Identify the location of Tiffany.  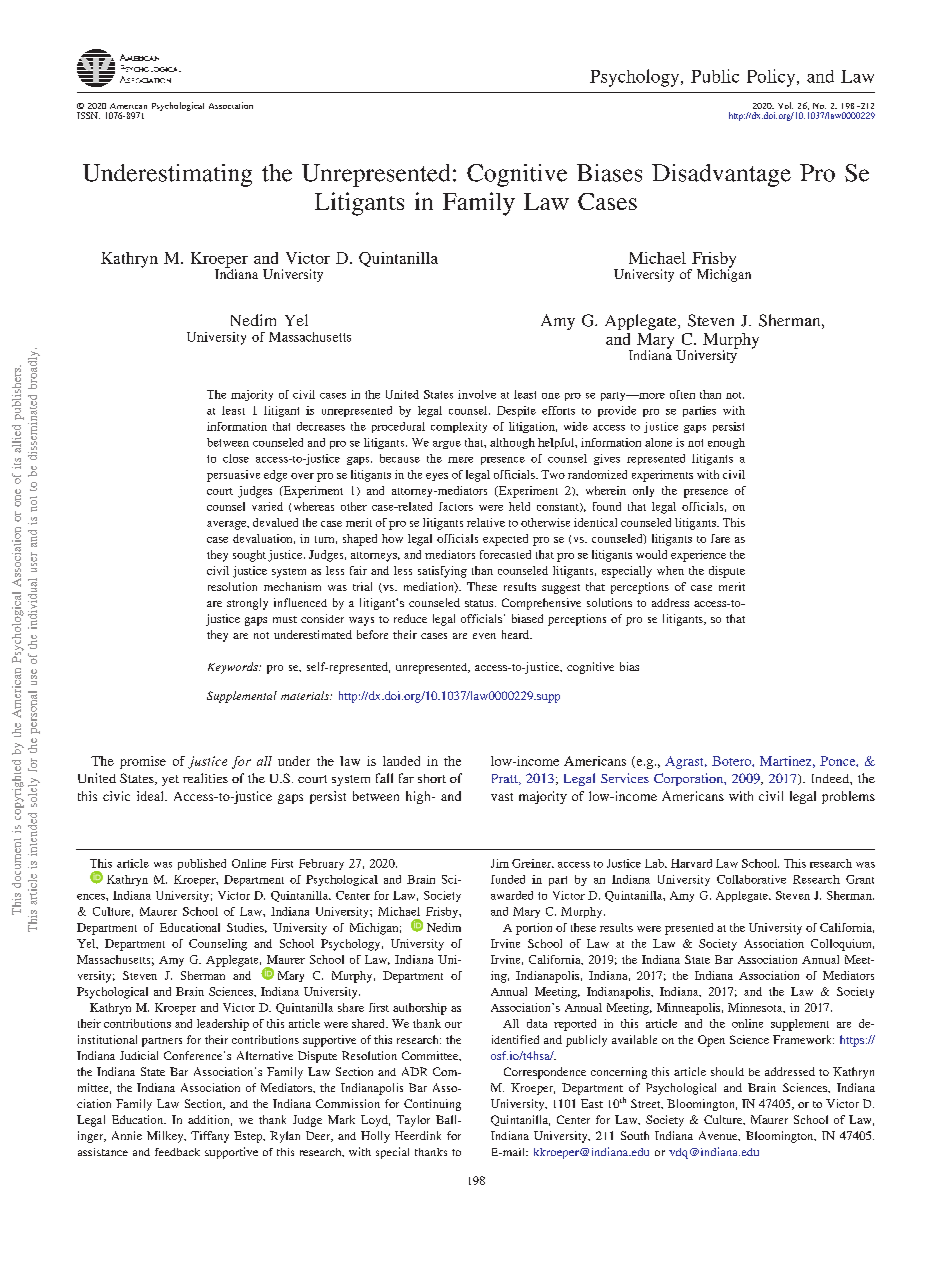
(210, 1137).
